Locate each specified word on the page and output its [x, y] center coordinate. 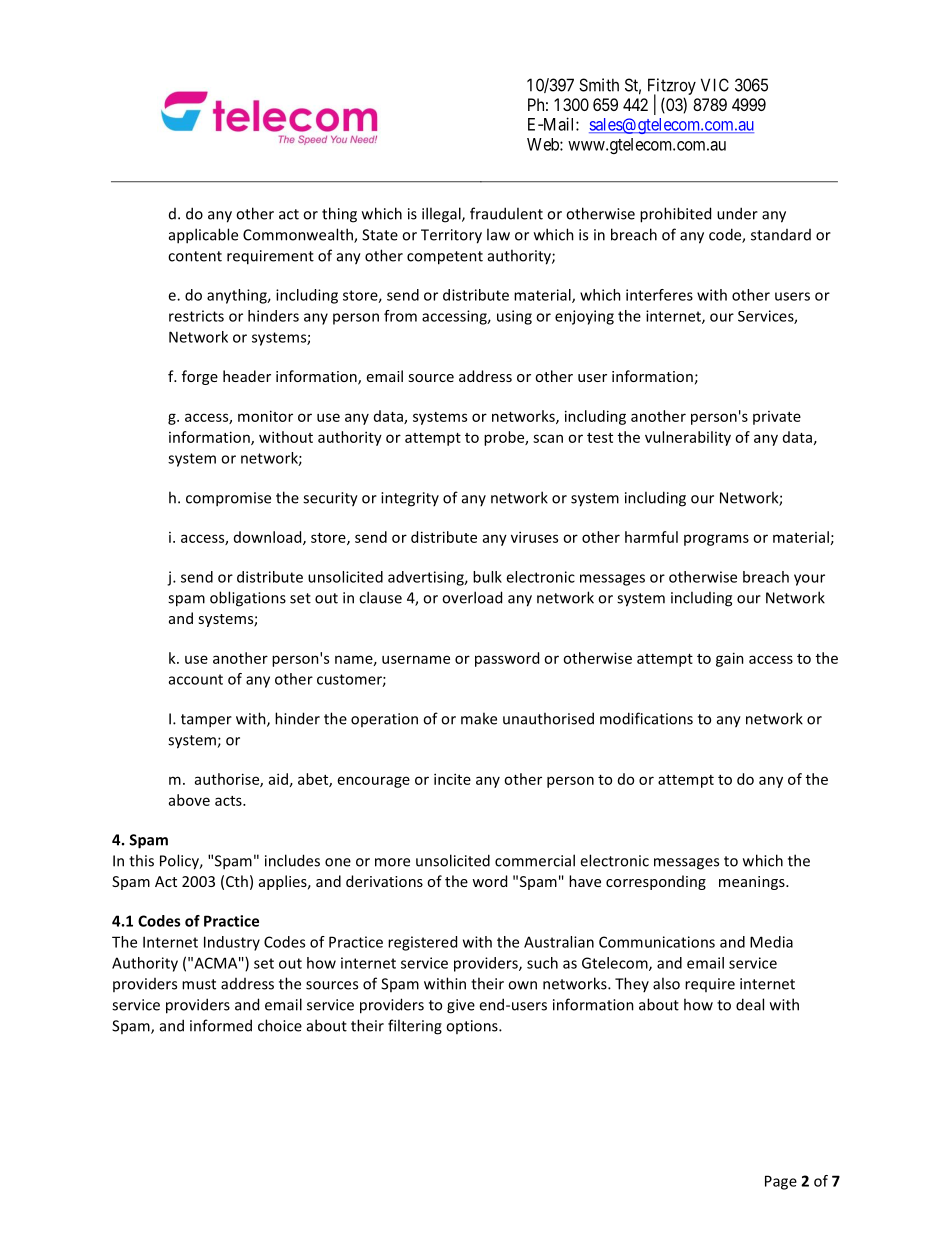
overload [472, 597]
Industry [232, 943]
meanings [753, 883]
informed [221, 1025]
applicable [203, 236]
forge [200, 377]
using [514, 317]
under [737, 213]
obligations [248, 599]
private [777, 418]
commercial [535, 860]
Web [544, 144]
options [473, 1027]
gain [730, 659]
